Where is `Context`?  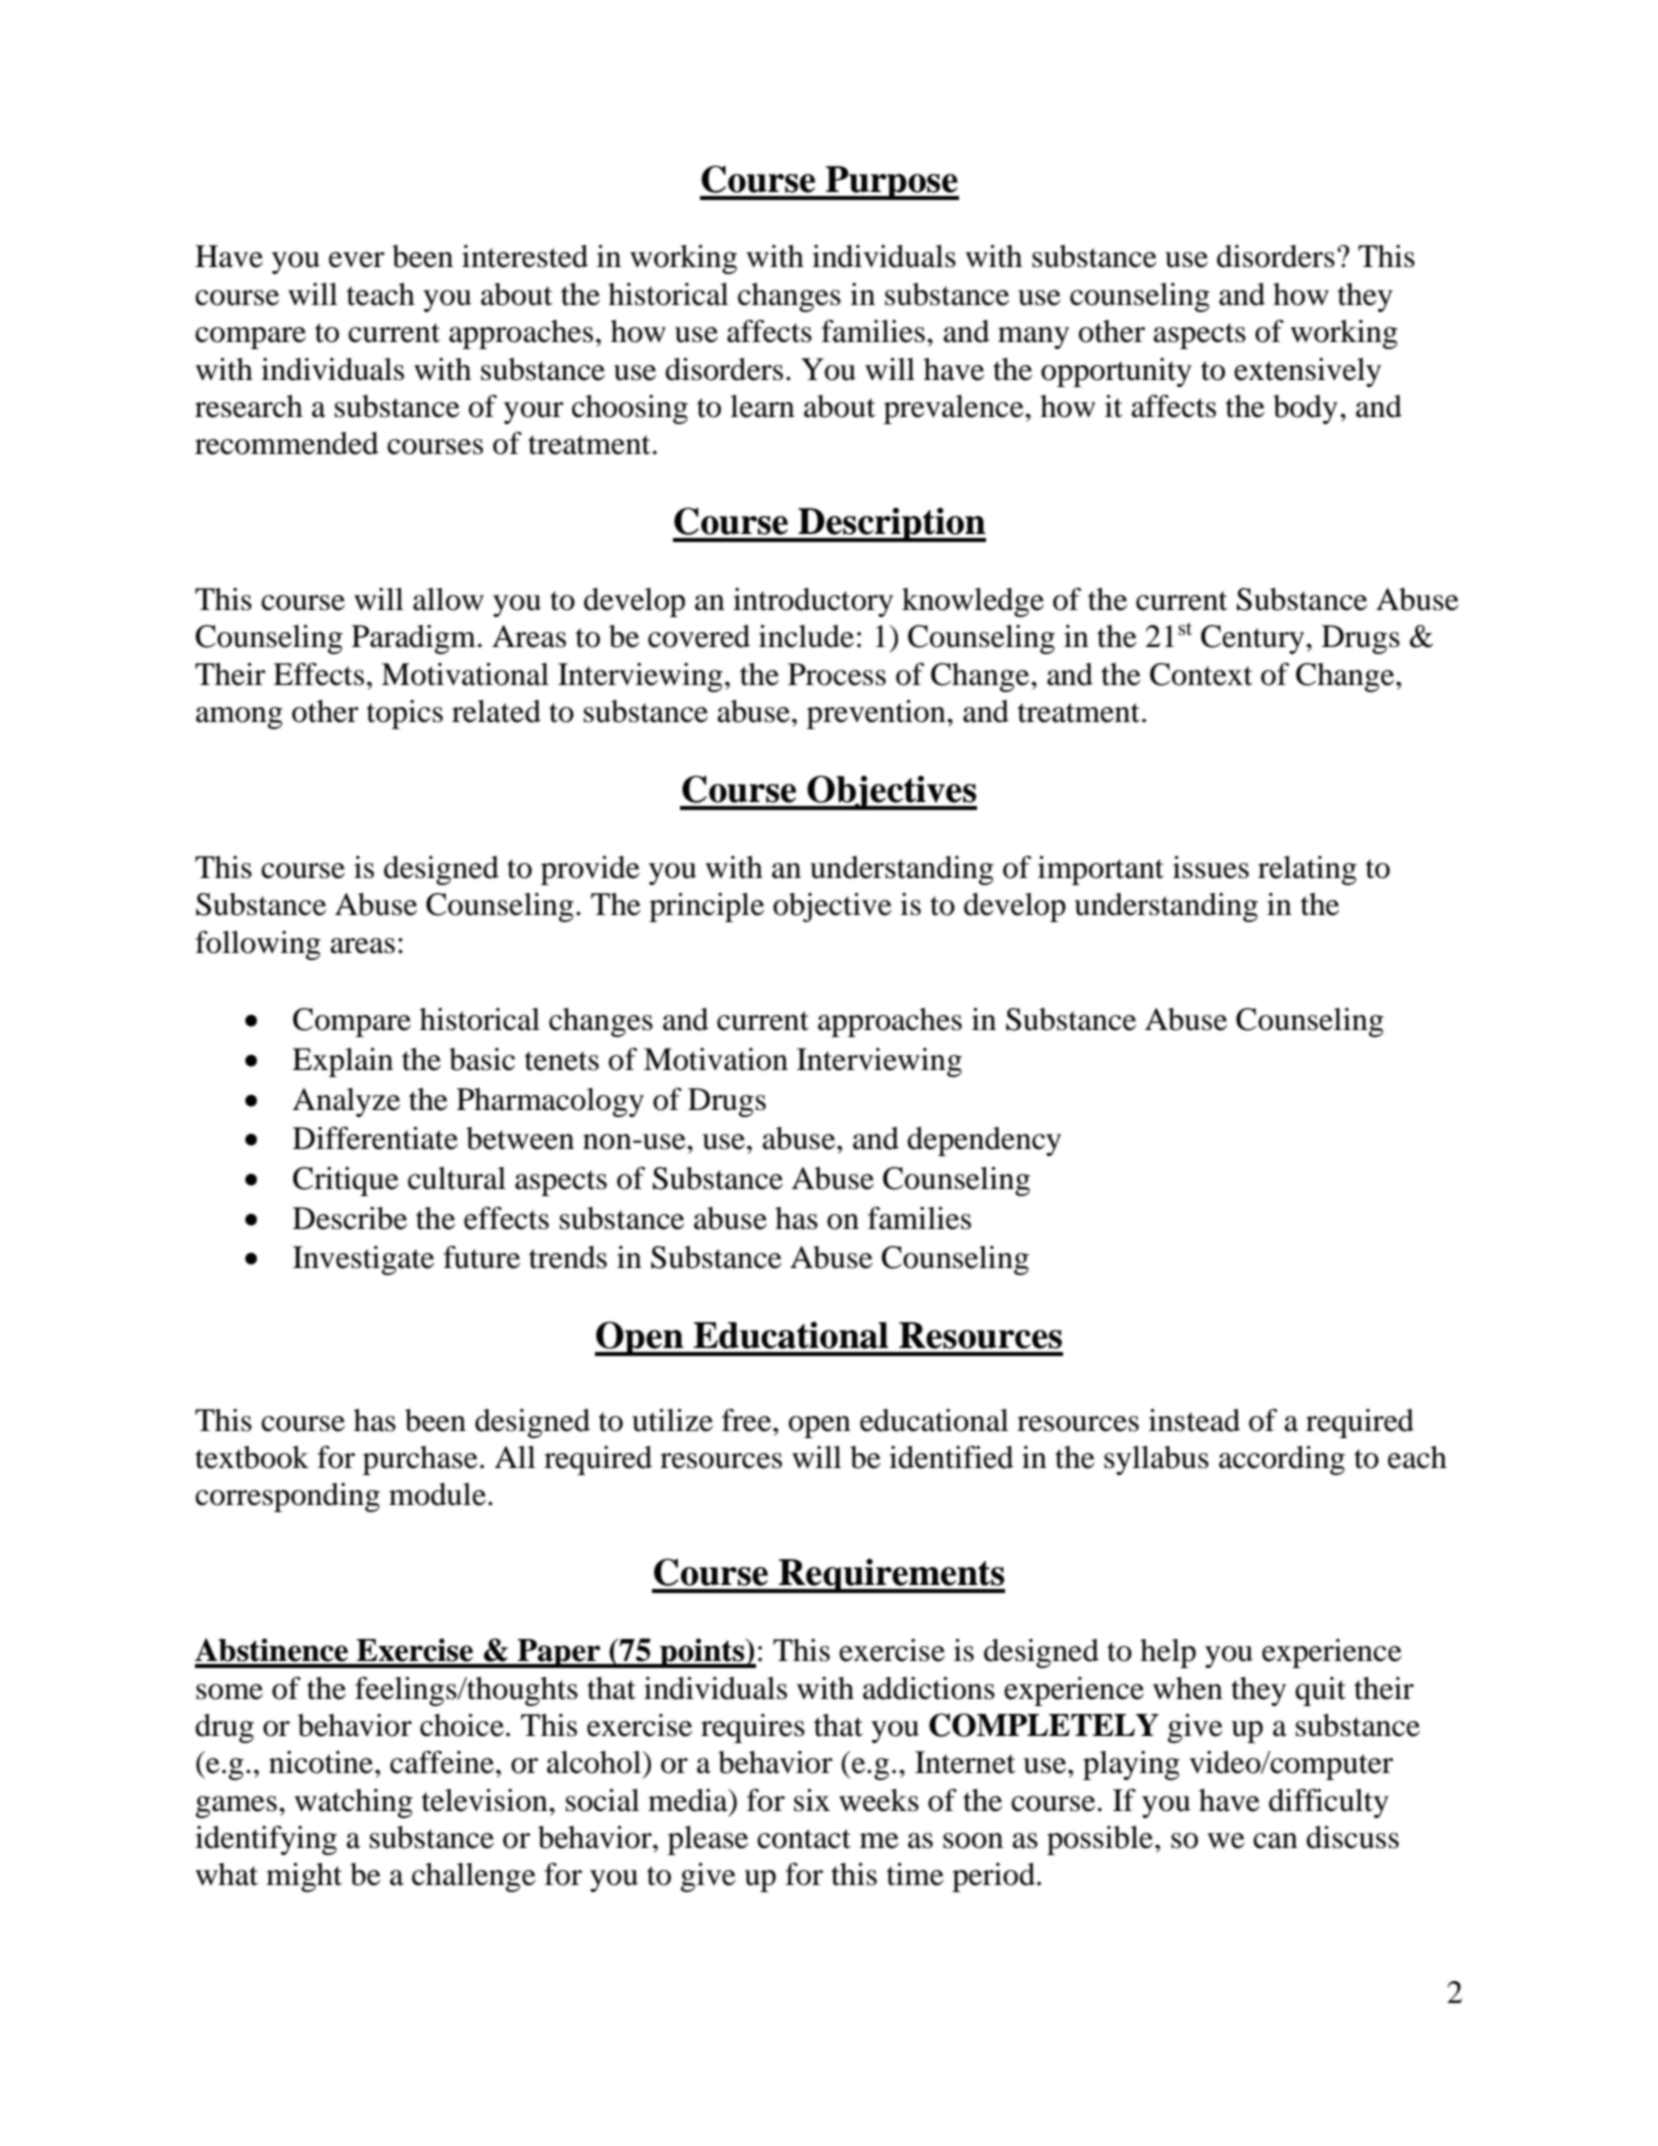
Context is located at coordinates (1201, 674).
